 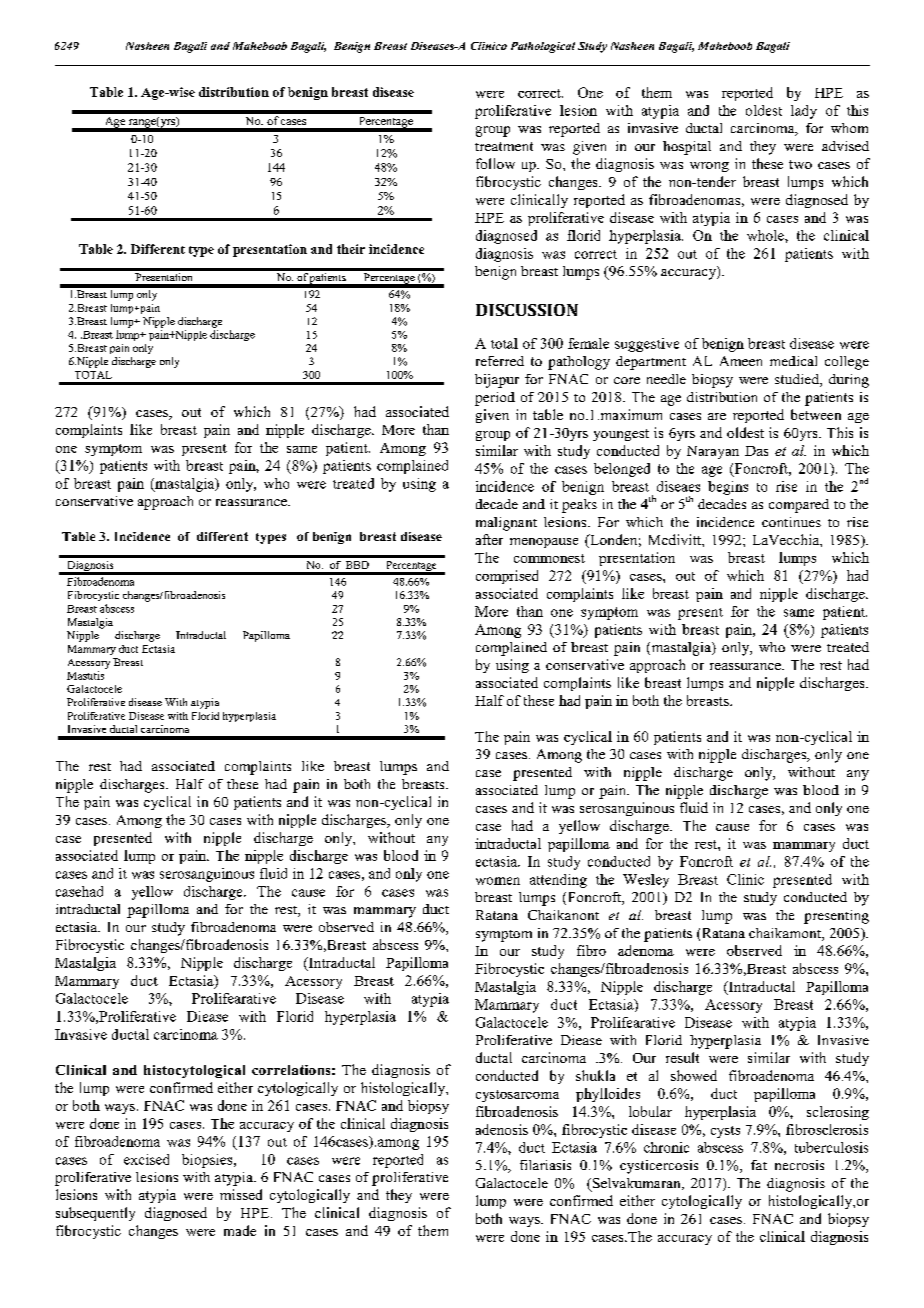 I want to click on attending, so click(x=558, y=881).
